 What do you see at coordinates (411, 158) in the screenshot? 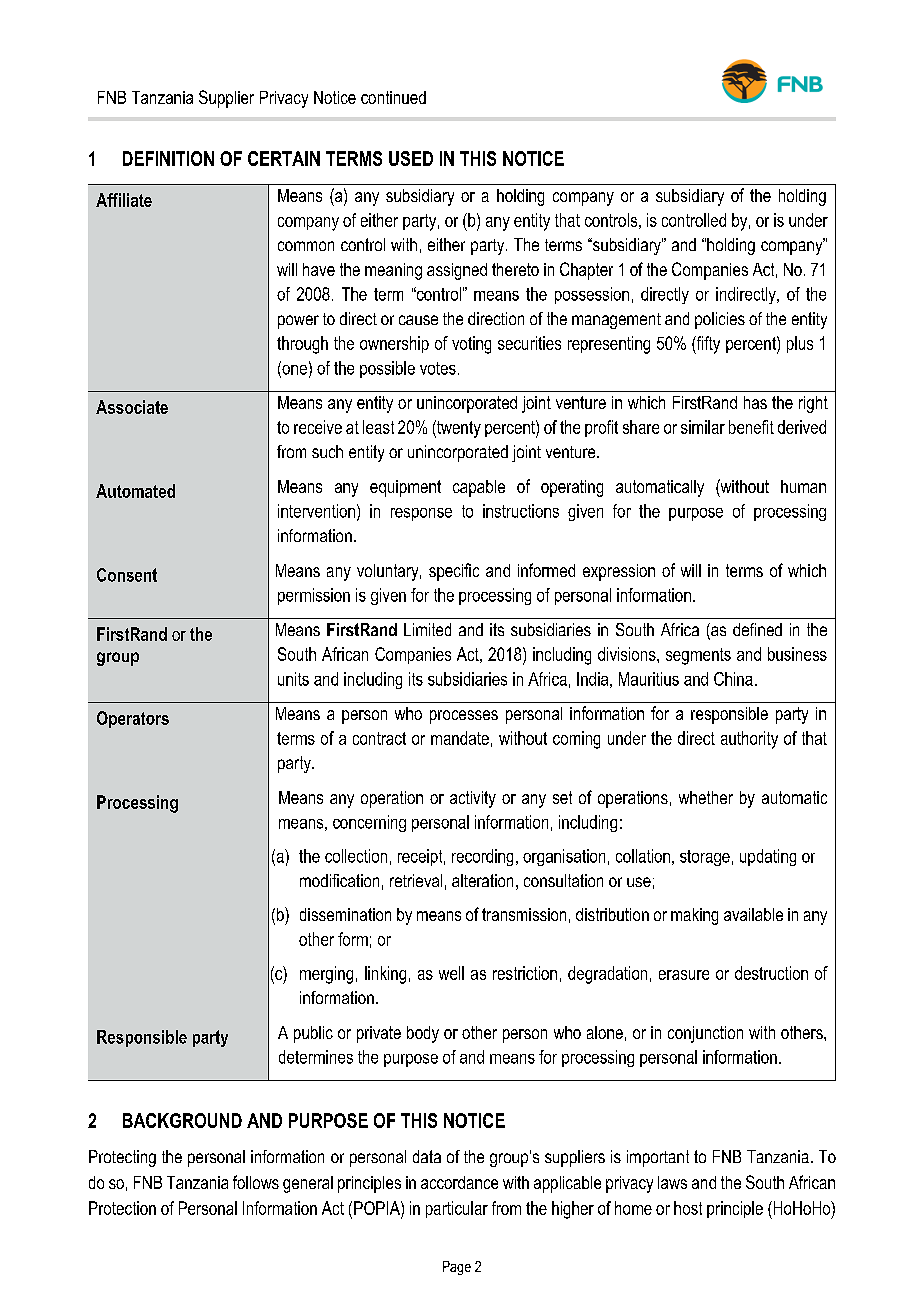
I see `USED` at bounding box center [411, 158].
